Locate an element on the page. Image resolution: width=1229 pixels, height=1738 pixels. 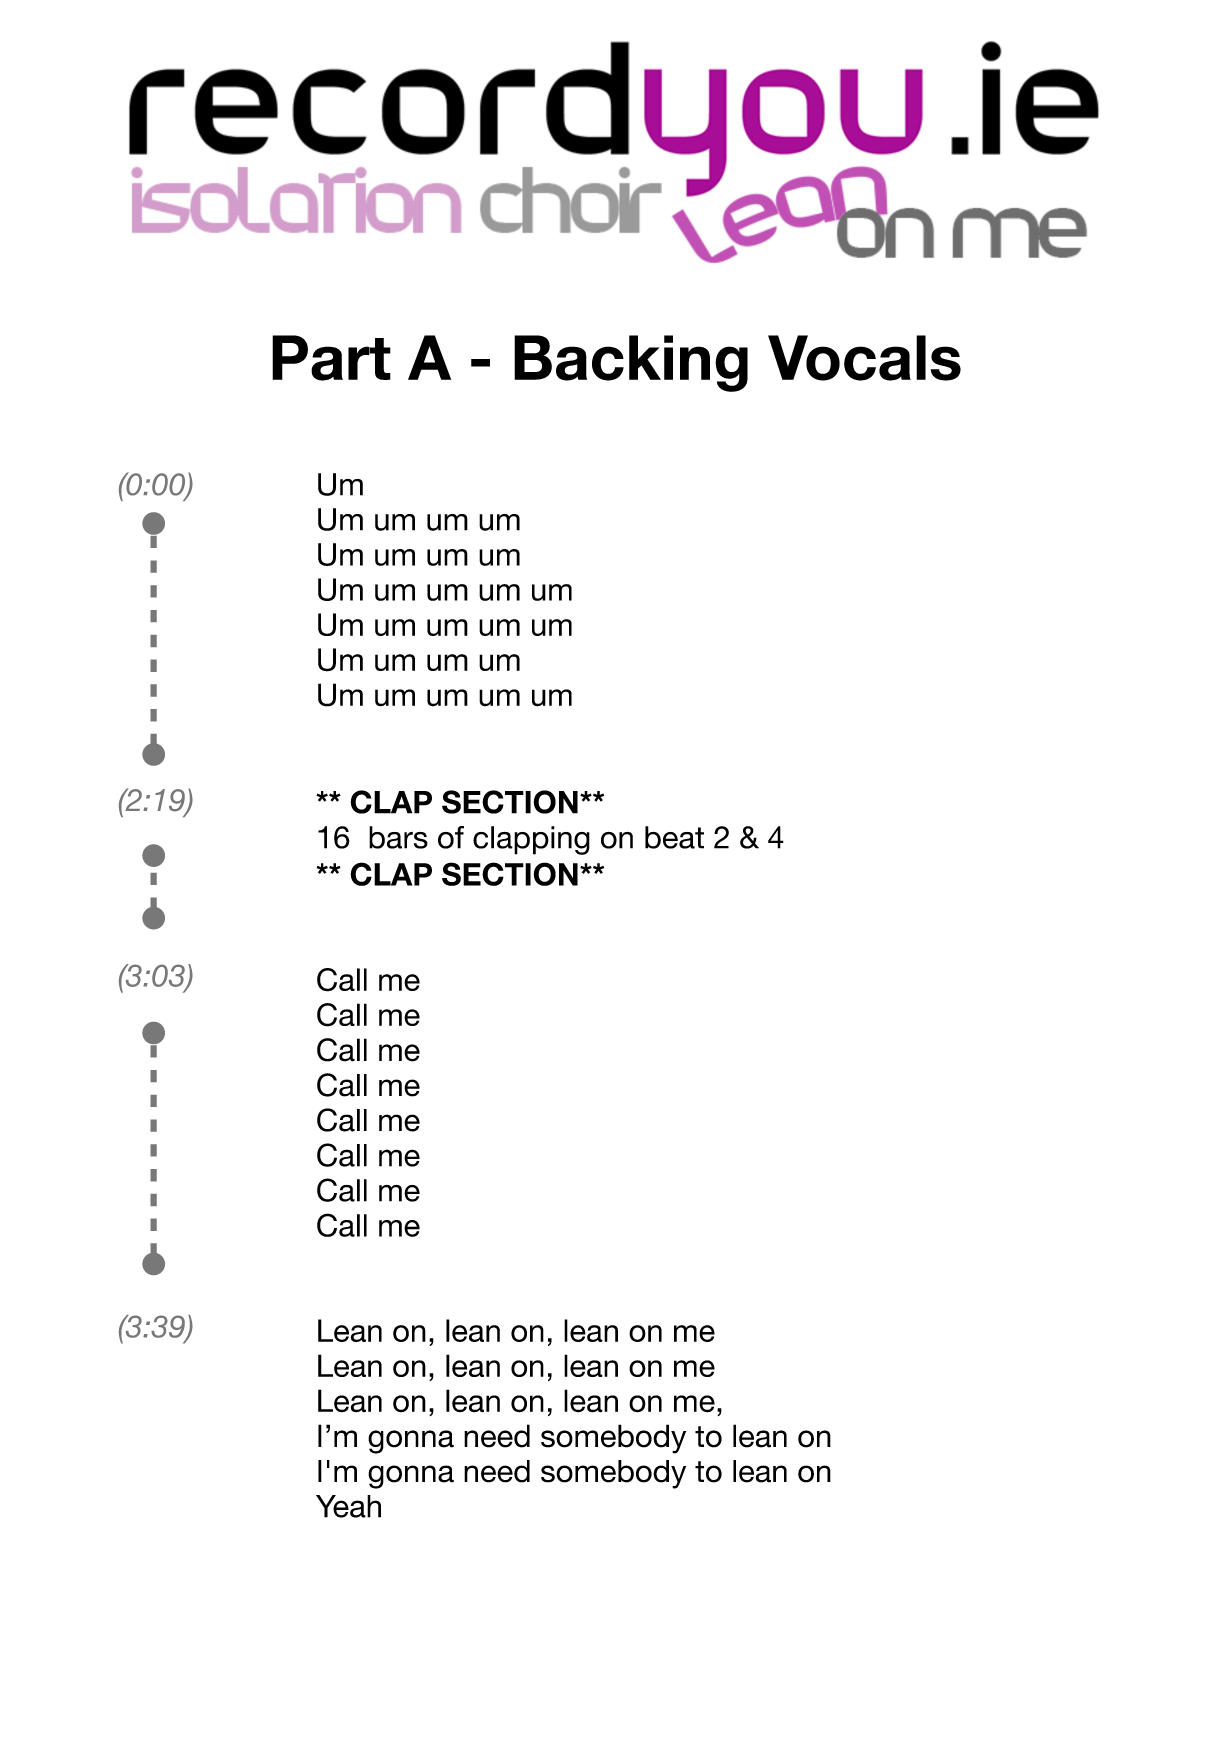
Part is located at coordinates (331, 358).
